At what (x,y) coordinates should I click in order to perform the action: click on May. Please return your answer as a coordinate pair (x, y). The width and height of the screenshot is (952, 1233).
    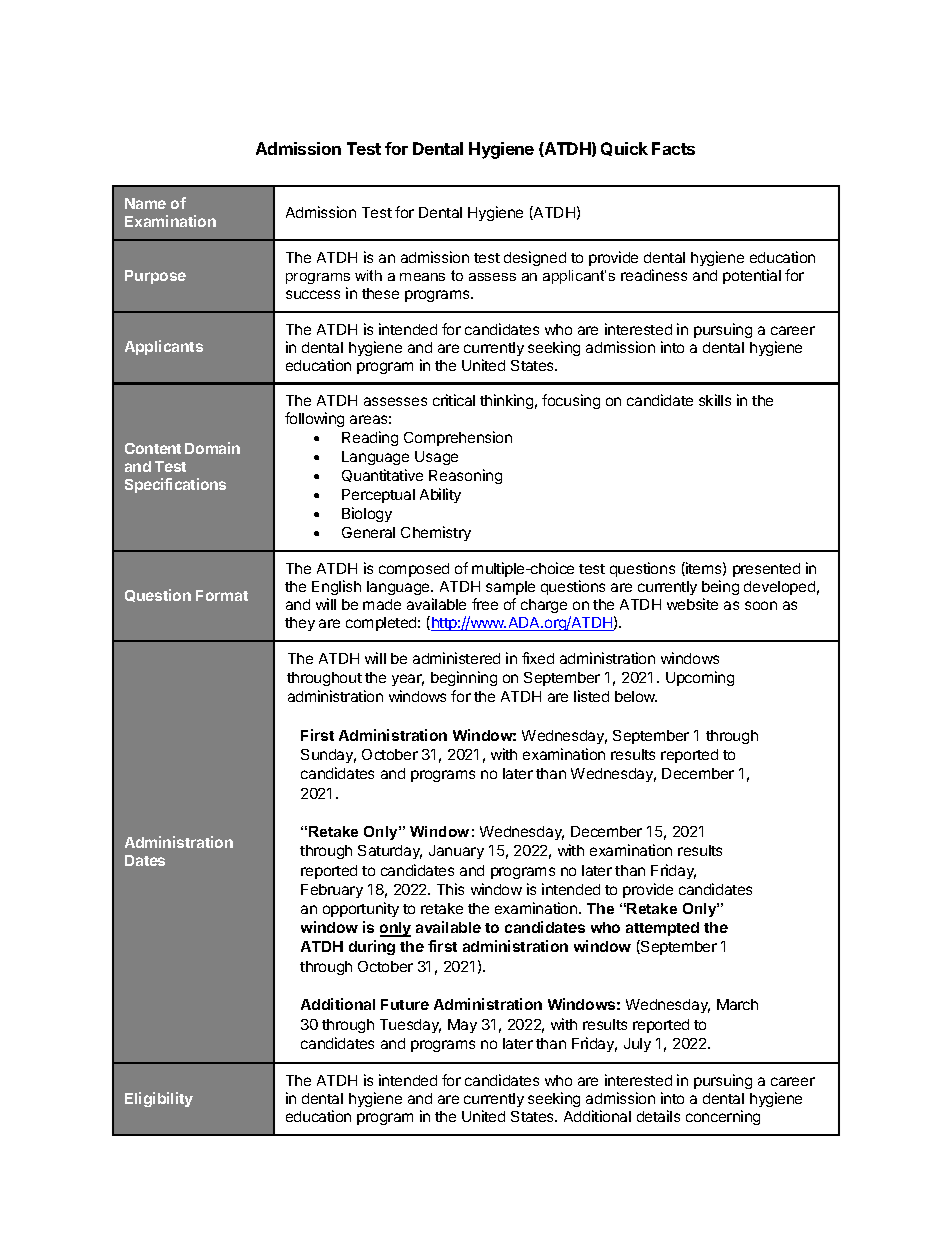
    Looking at the image, I should click on (462, 1026).
